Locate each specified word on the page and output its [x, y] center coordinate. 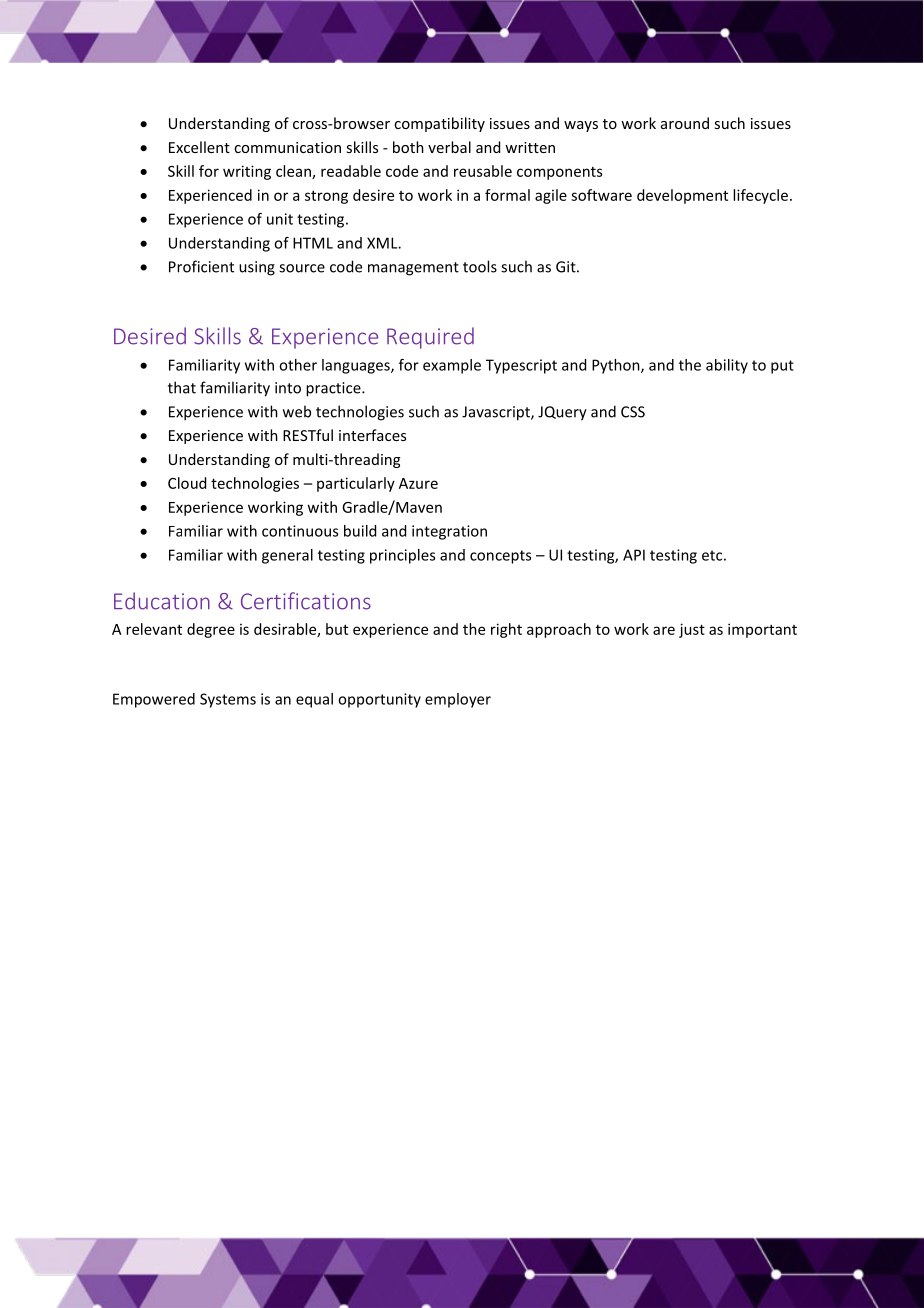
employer [458, 700]
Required [430, 338]
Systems [228, 700]
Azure [418, 483]
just [692, 630]
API [634, 555]
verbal [449, 147]
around [685, 123]
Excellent [199, 147]
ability [727, 366]
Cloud [187, 483]
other [298, 365]
